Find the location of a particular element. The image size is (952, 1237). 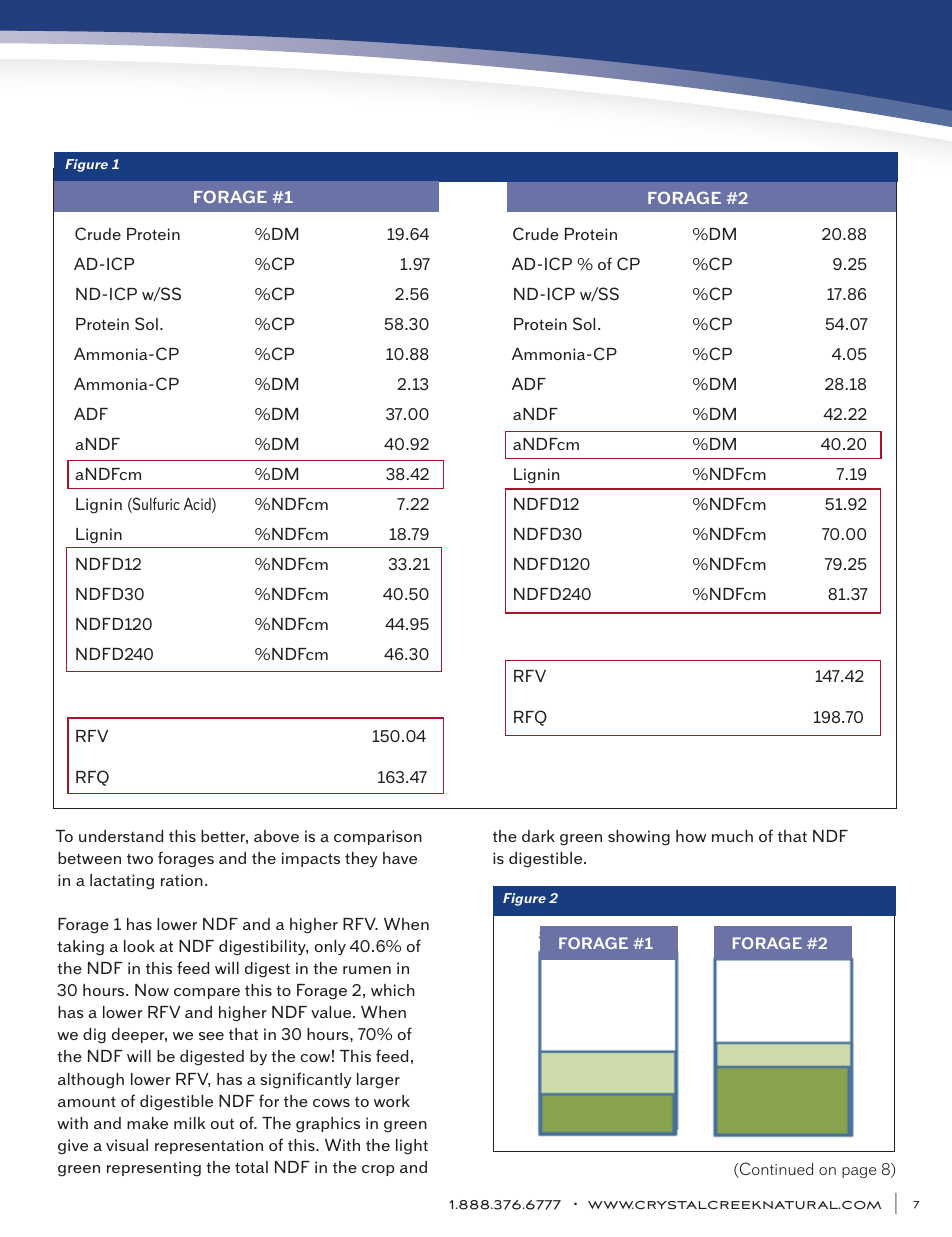

which is located at coordinates (393, 990).
